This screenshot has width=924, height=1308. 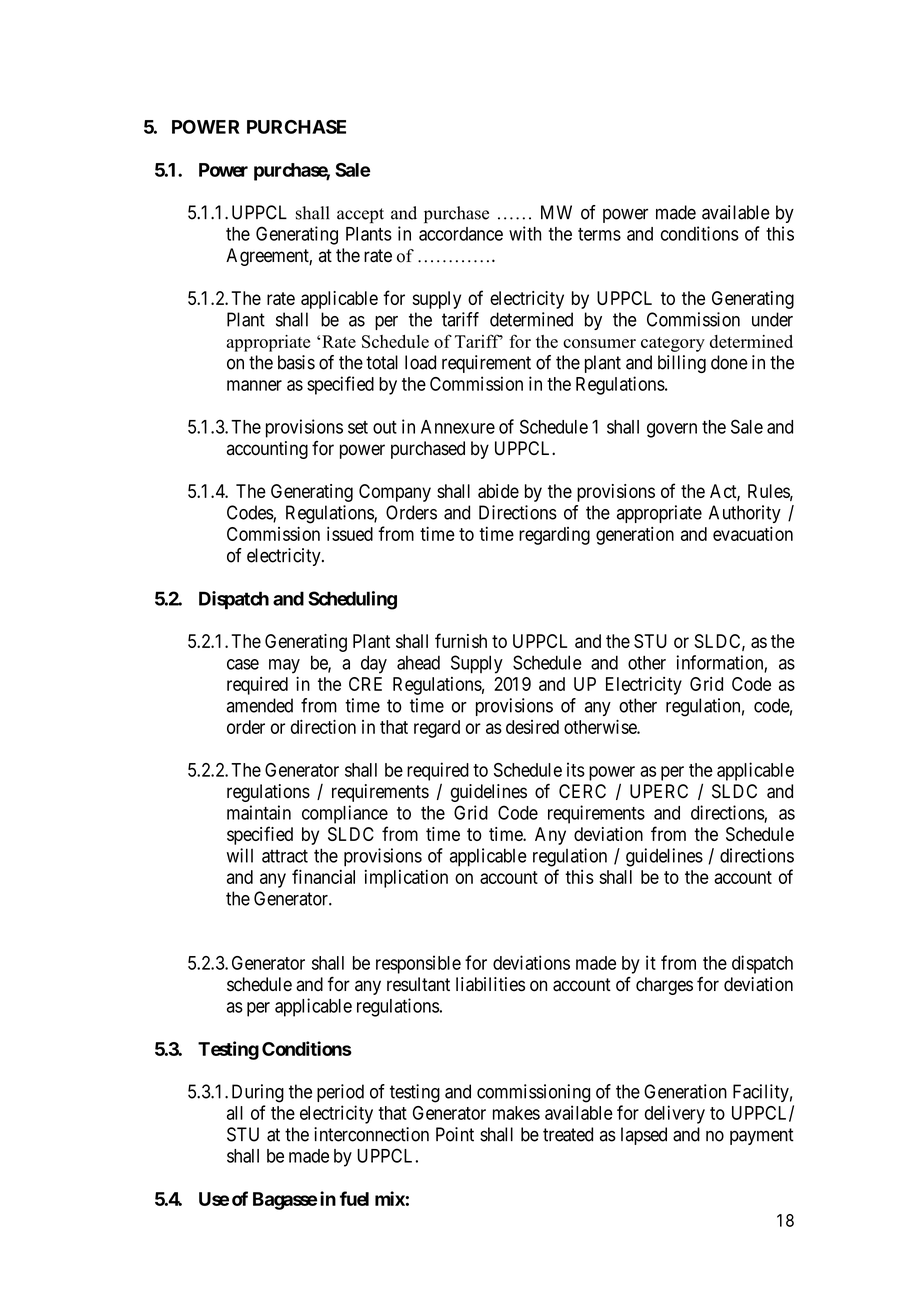 I want to click on charges, so click(x=664, y=986).
